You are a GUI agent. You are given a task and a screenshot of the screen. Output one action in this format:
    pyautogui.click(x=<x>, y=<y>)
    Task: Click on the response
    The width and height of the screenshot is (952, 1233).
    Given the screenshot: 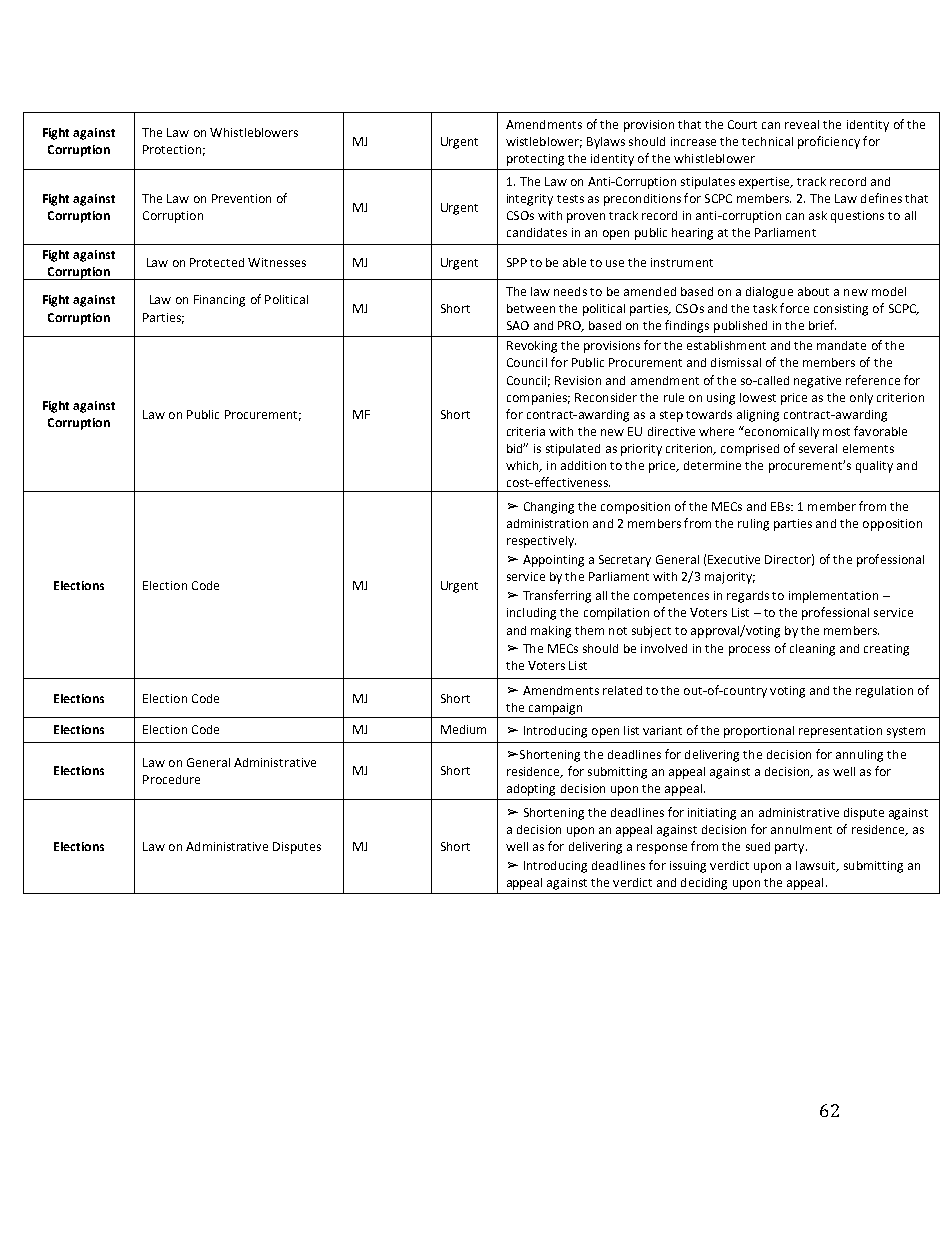 What is the action you would take?
    pyautogui.click(x=662, y=849)
